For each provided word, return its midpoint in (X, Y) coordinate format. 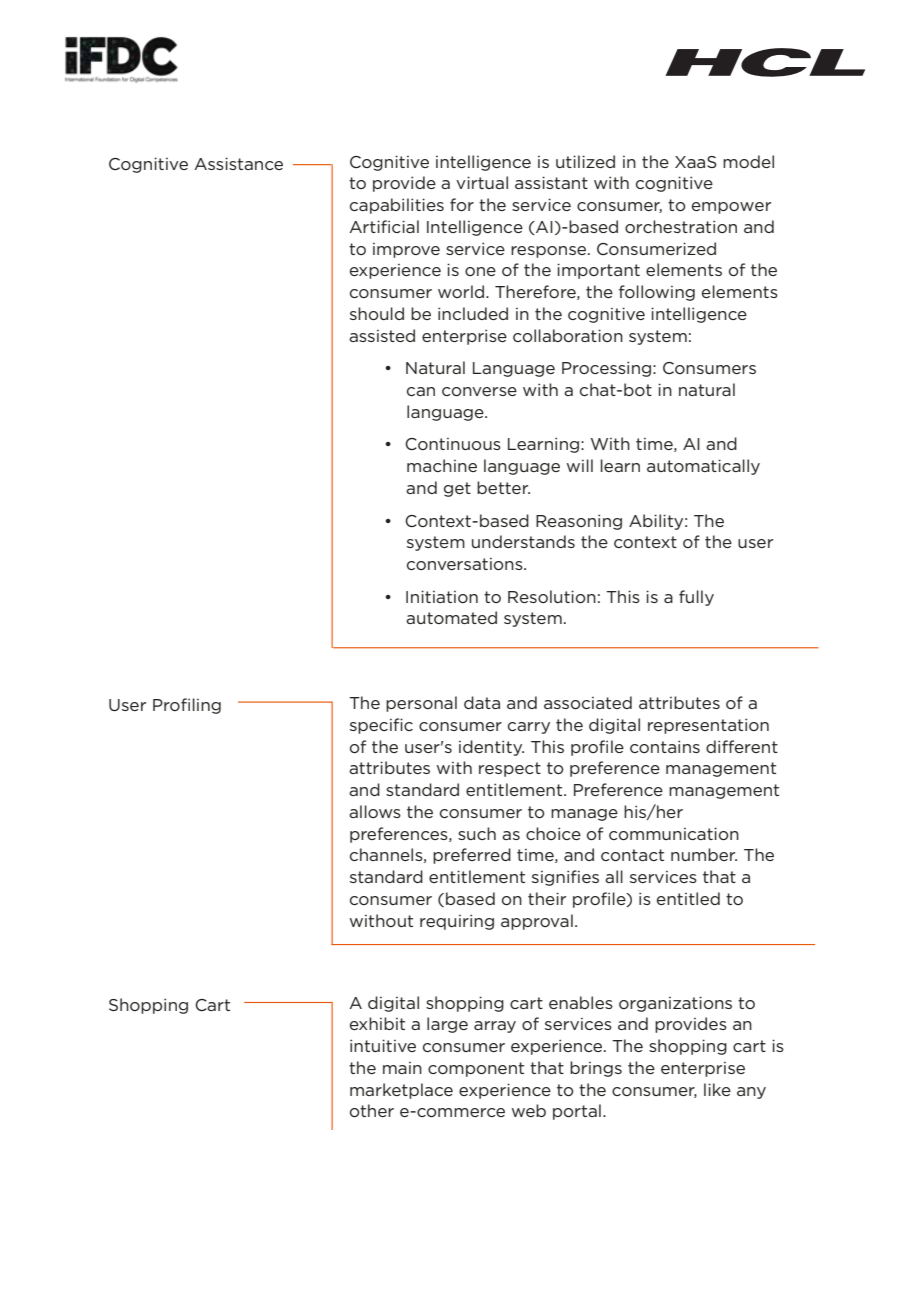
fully (696, 598)
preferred (472, 856)
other (372, 1110)
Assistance (238, 163)
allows (375, 811)
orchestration (681, 226)
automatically (703, 467)
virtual (482, 182)
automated (451, 617)
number (704, 854)
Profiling (187, 706)
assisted (382, 335)
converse (479, 391)
